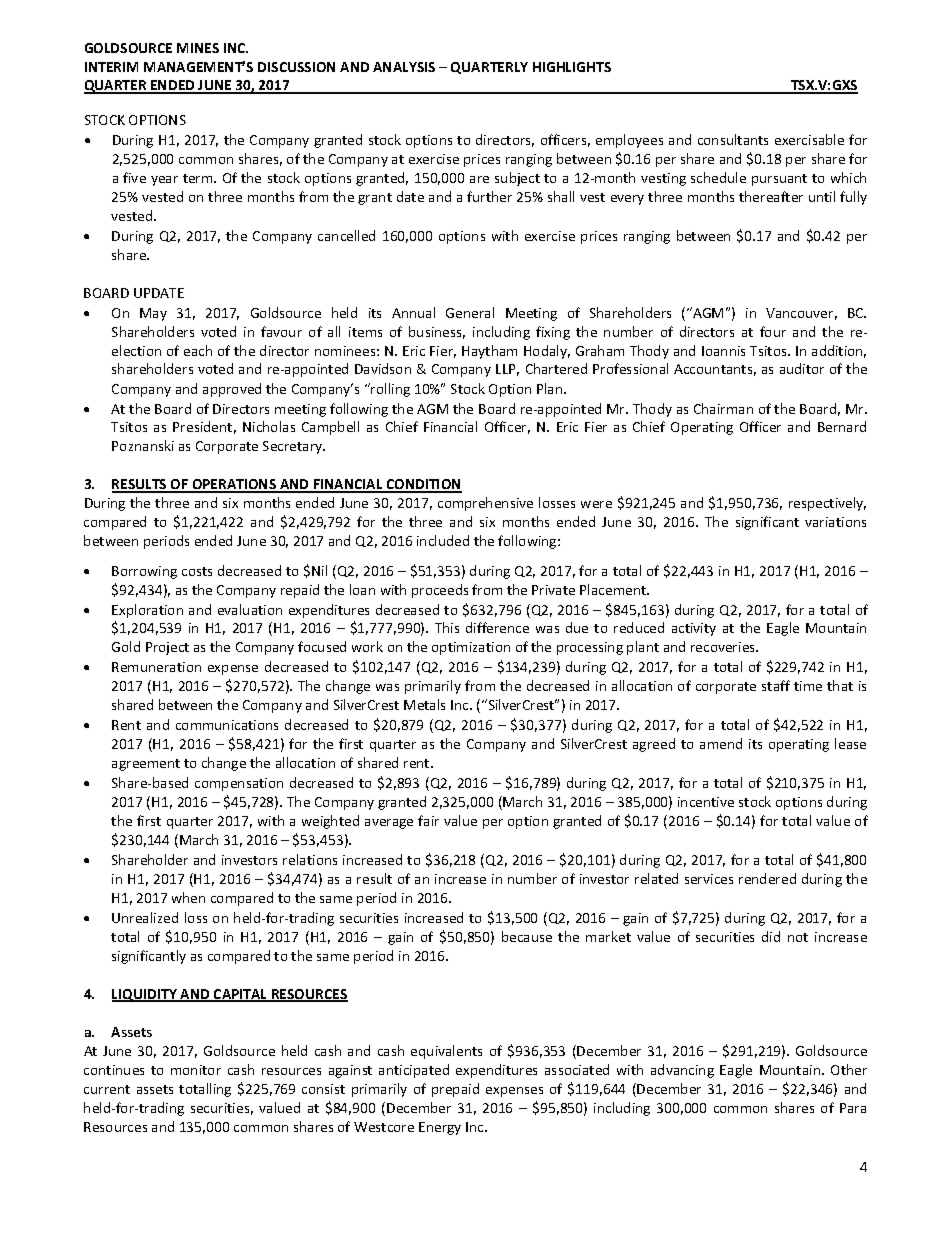 This document has height=1233, width=952. I want to click on recoveries, so click(724, 647).
